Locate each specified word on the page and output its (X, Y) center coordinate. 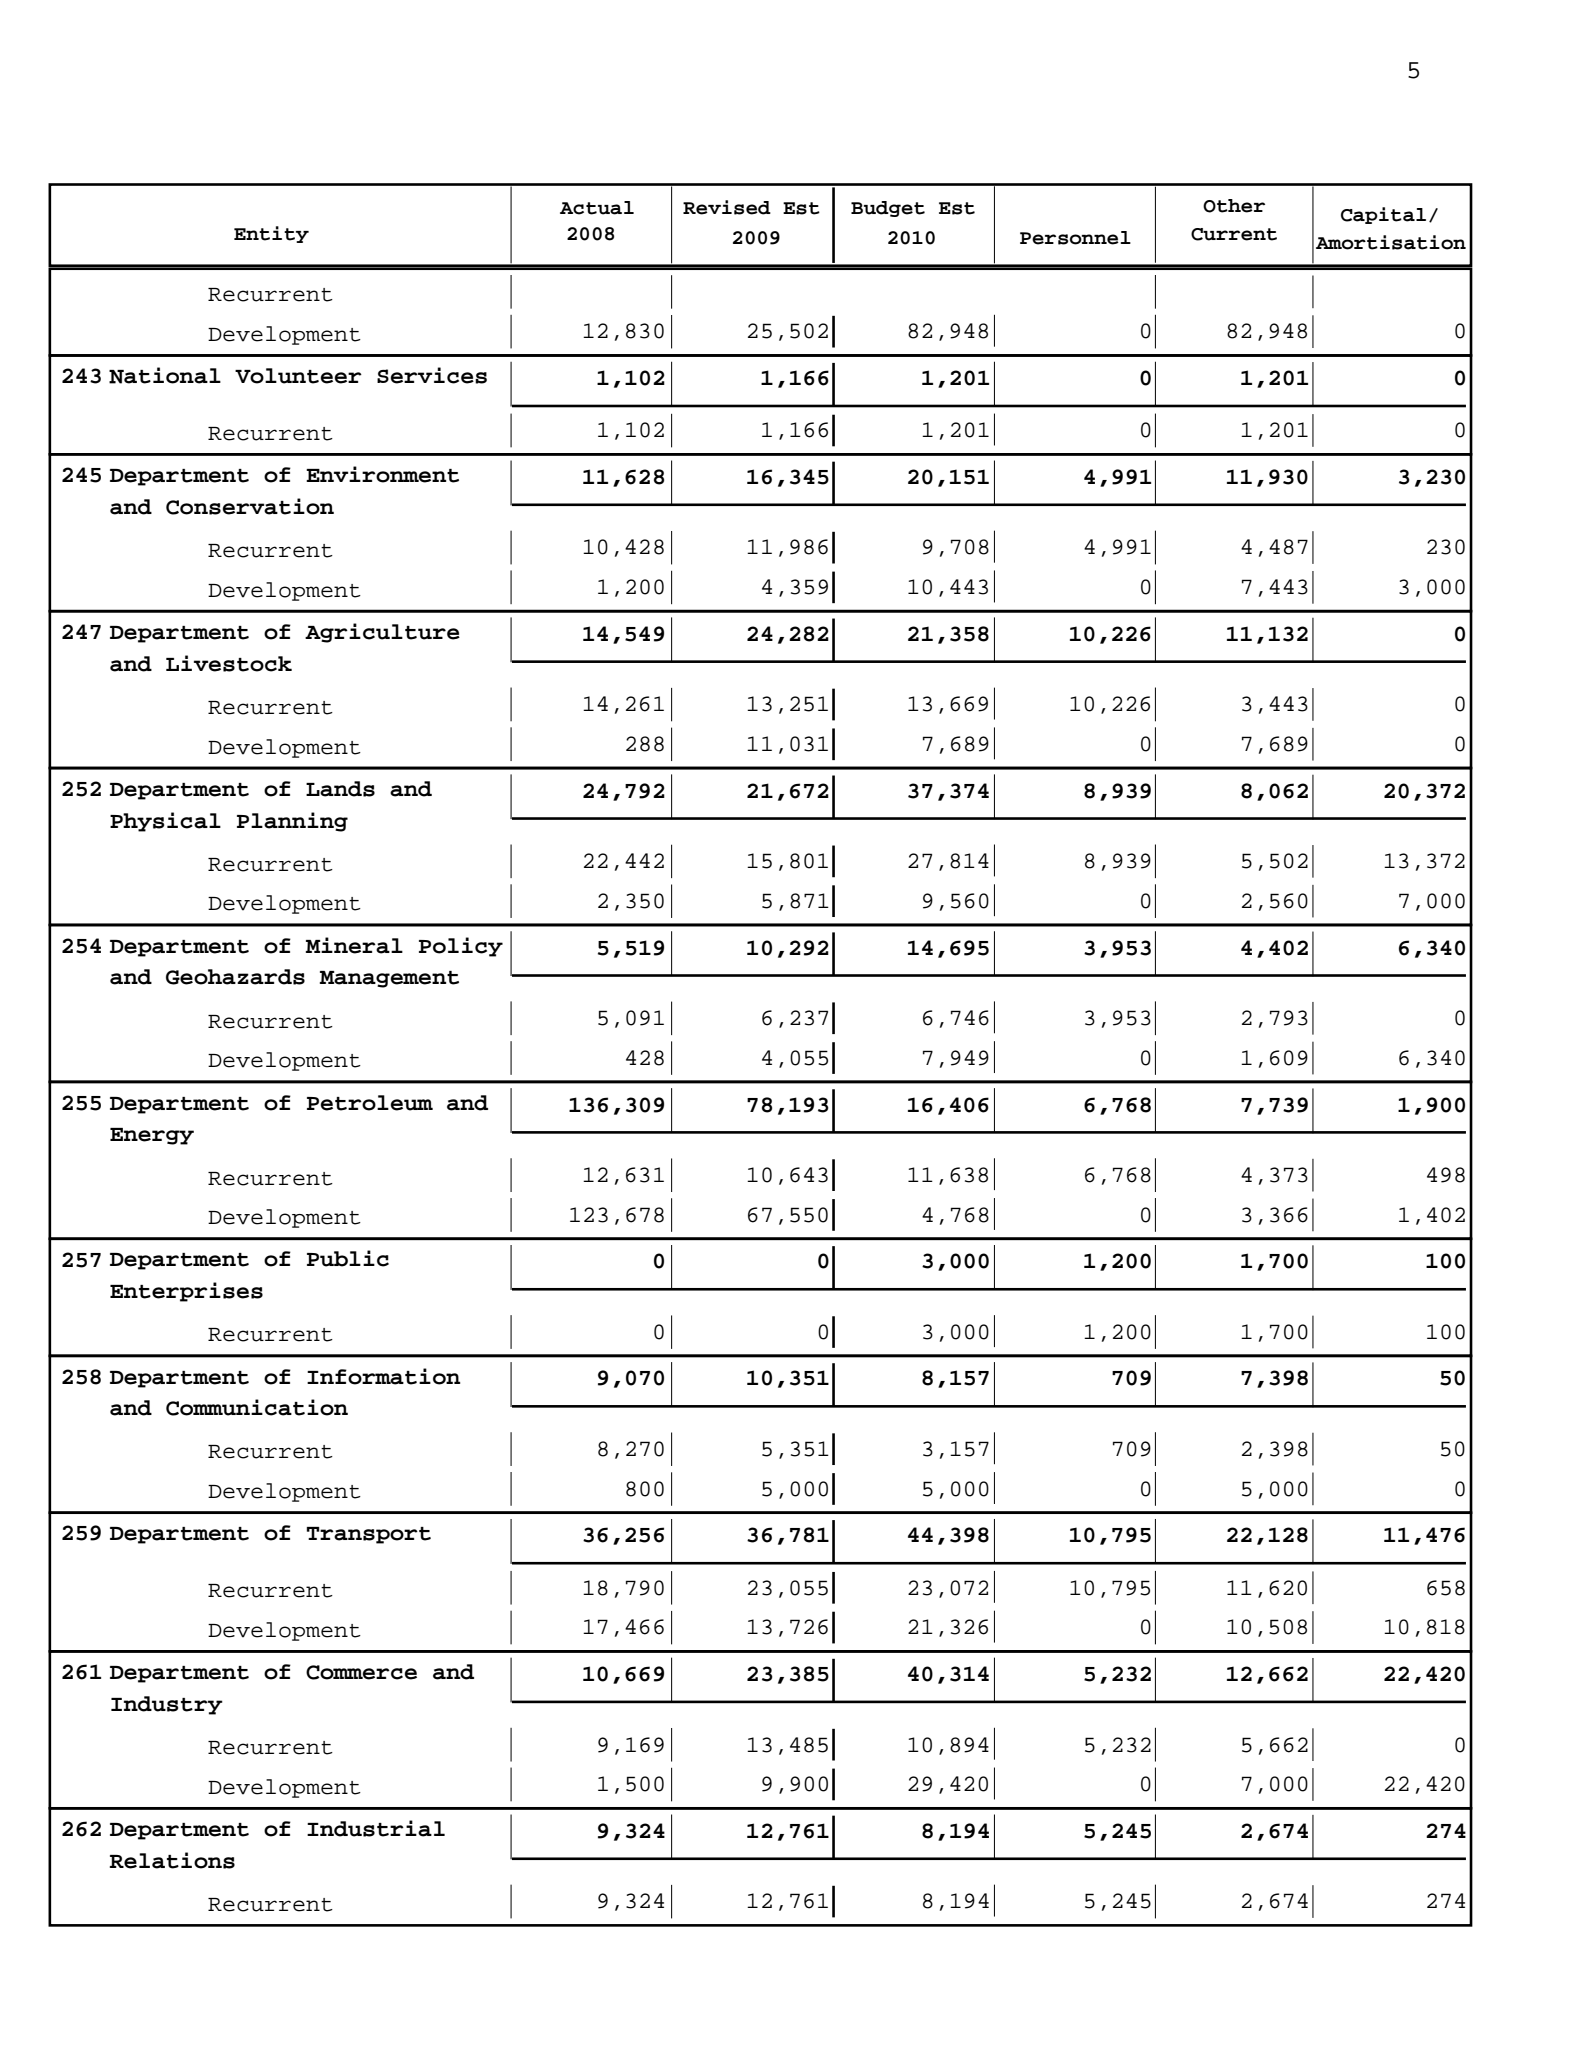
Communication (257, 1407)
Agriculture (382, 633)
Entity (271, 234)
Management (389, 979)
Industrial (376, 1828)
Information (383, 1376)
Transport (369, 1535)
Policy (461, 947)
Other (1234, 206)
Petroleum (370, 1103)
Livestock (229, 663)
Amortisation (1391, 242)
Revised (727, 207)
